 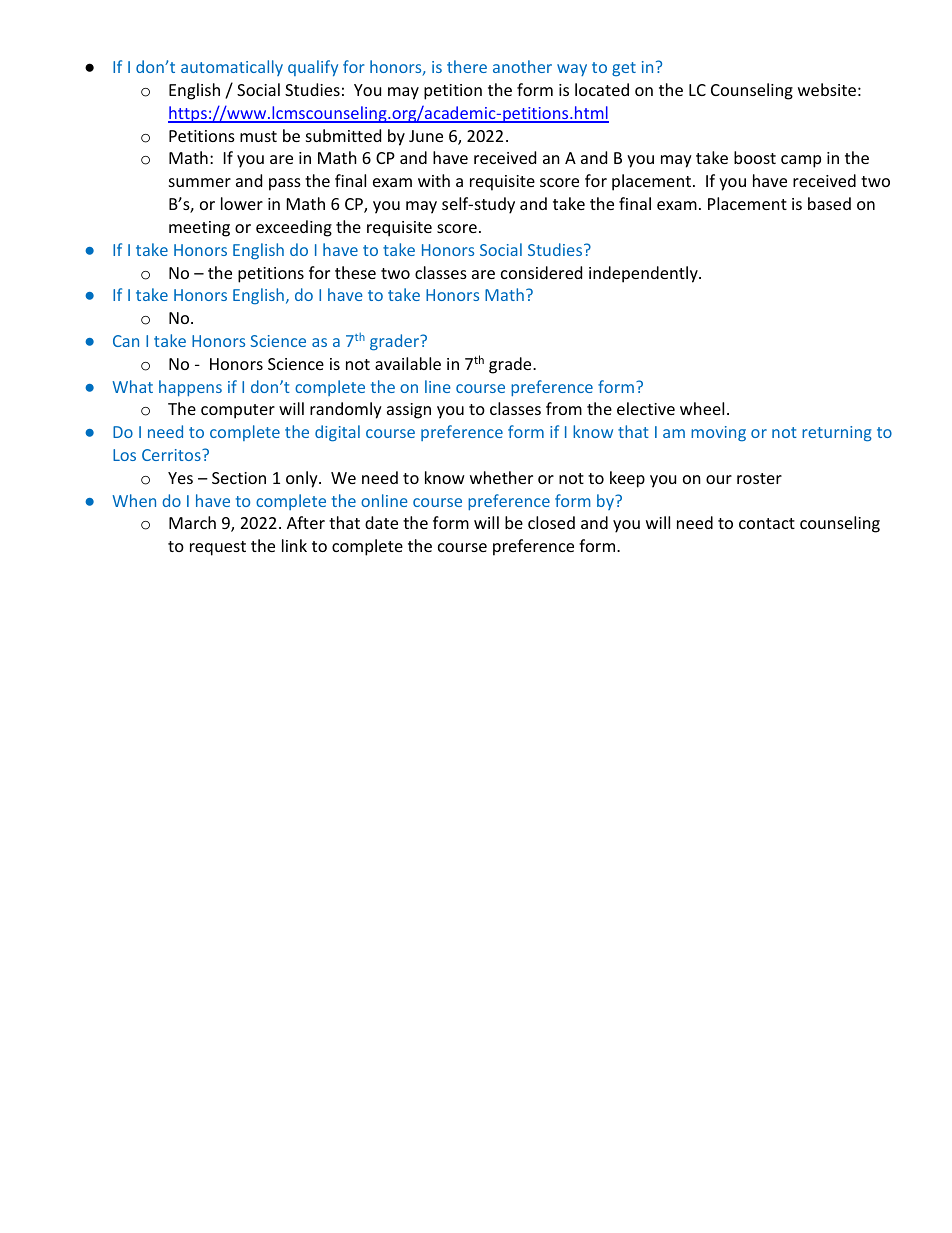 I want to click on automatically, so click(x=232, y=68).
